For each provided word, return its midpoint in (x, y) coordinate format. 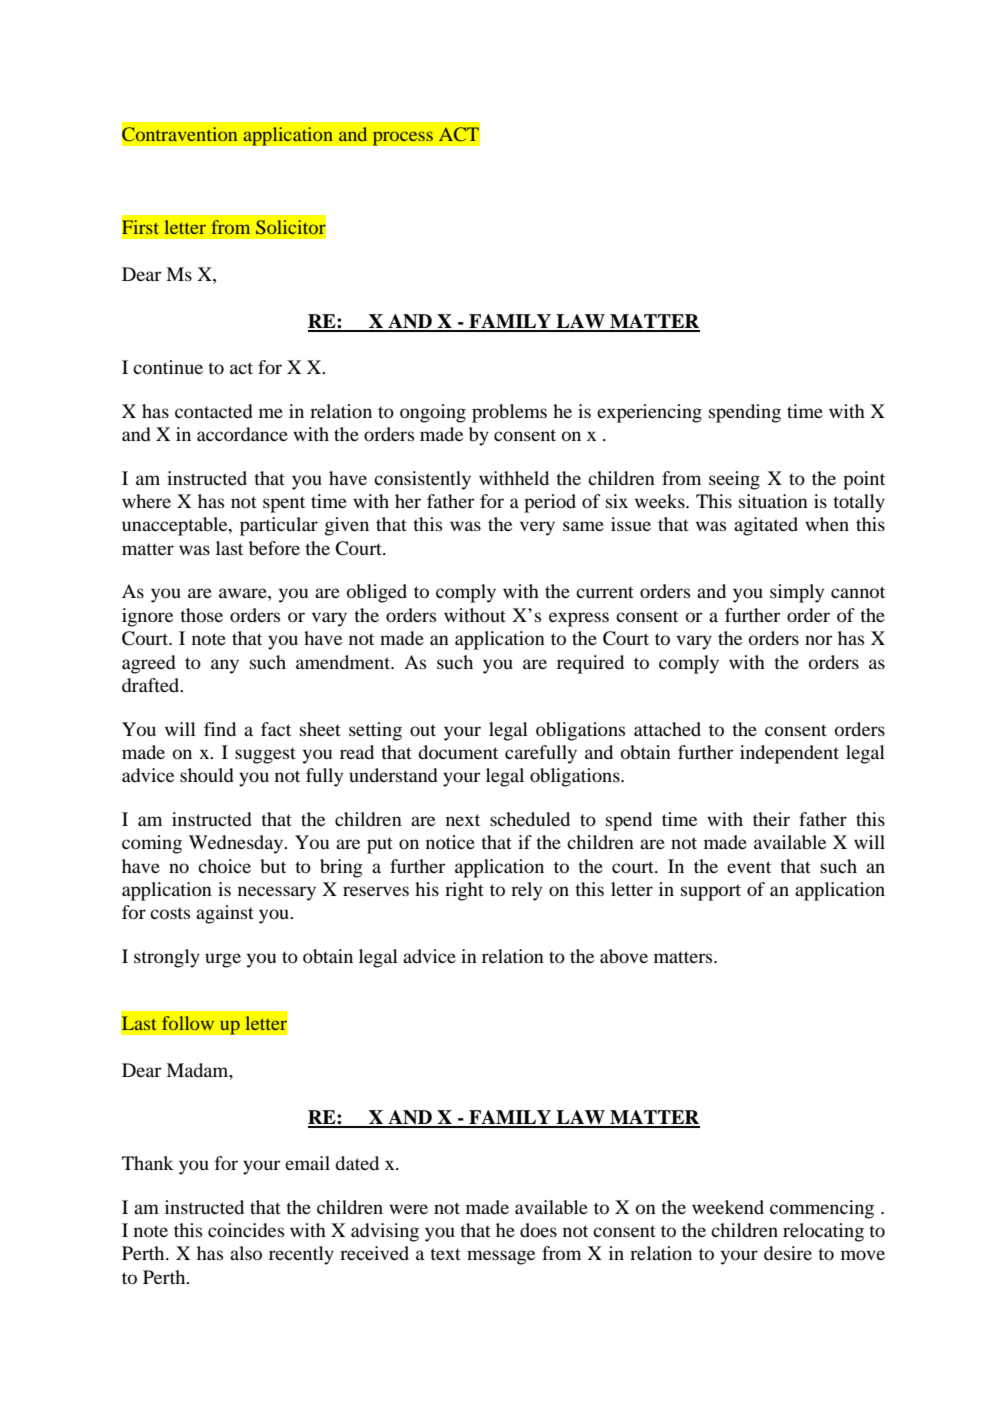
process (402, 138)
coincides (246, 1230)
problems (509, 413)
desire (788, 1253)
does (538, 1230)
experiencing (649, 413)
